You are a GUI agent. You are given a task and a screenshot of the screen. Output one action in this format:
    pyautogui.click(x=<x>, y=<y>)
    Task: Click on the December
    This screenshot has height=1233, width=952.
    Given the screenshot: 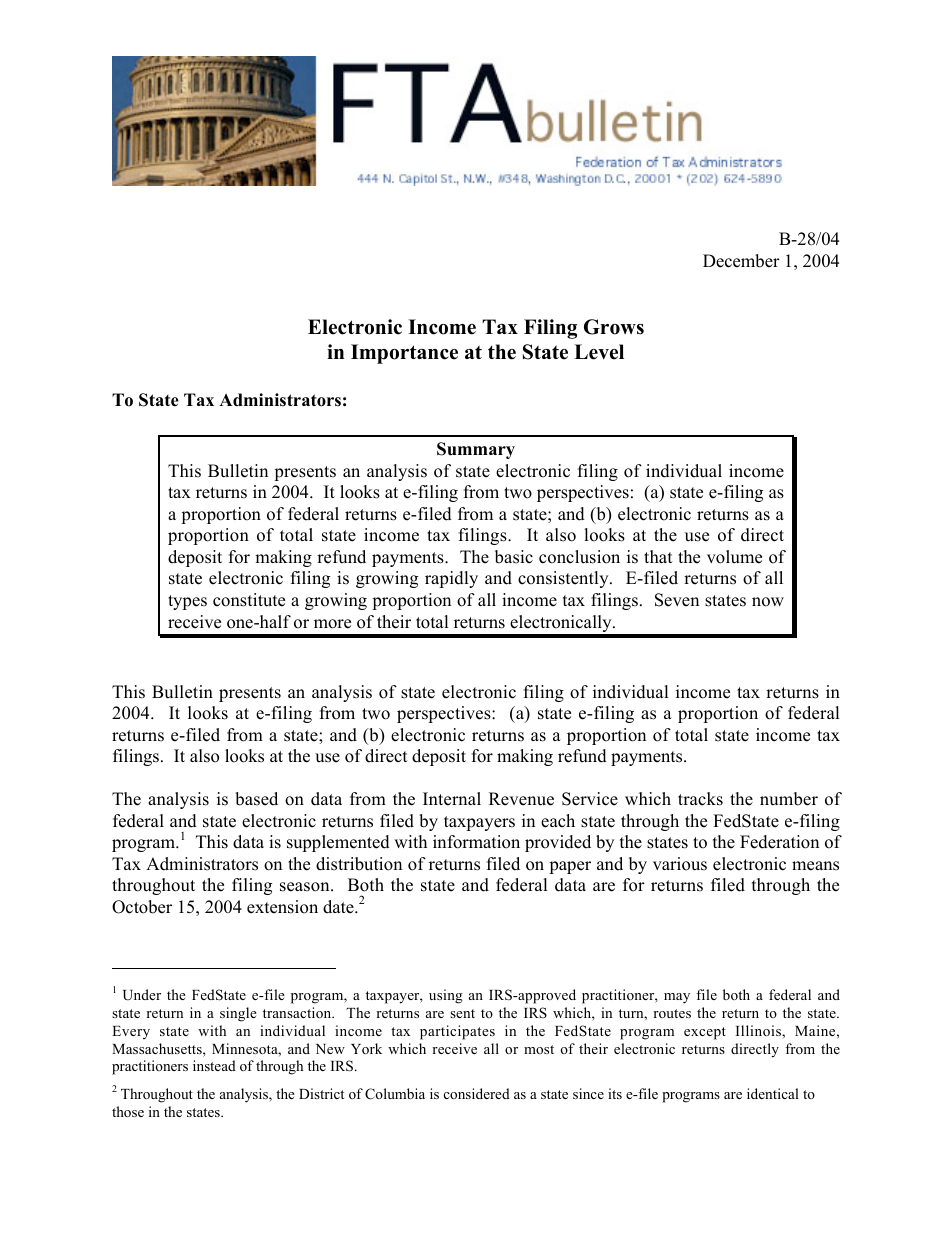 What is the action you would take?
    pyautogui.click(x=741, y=261)
